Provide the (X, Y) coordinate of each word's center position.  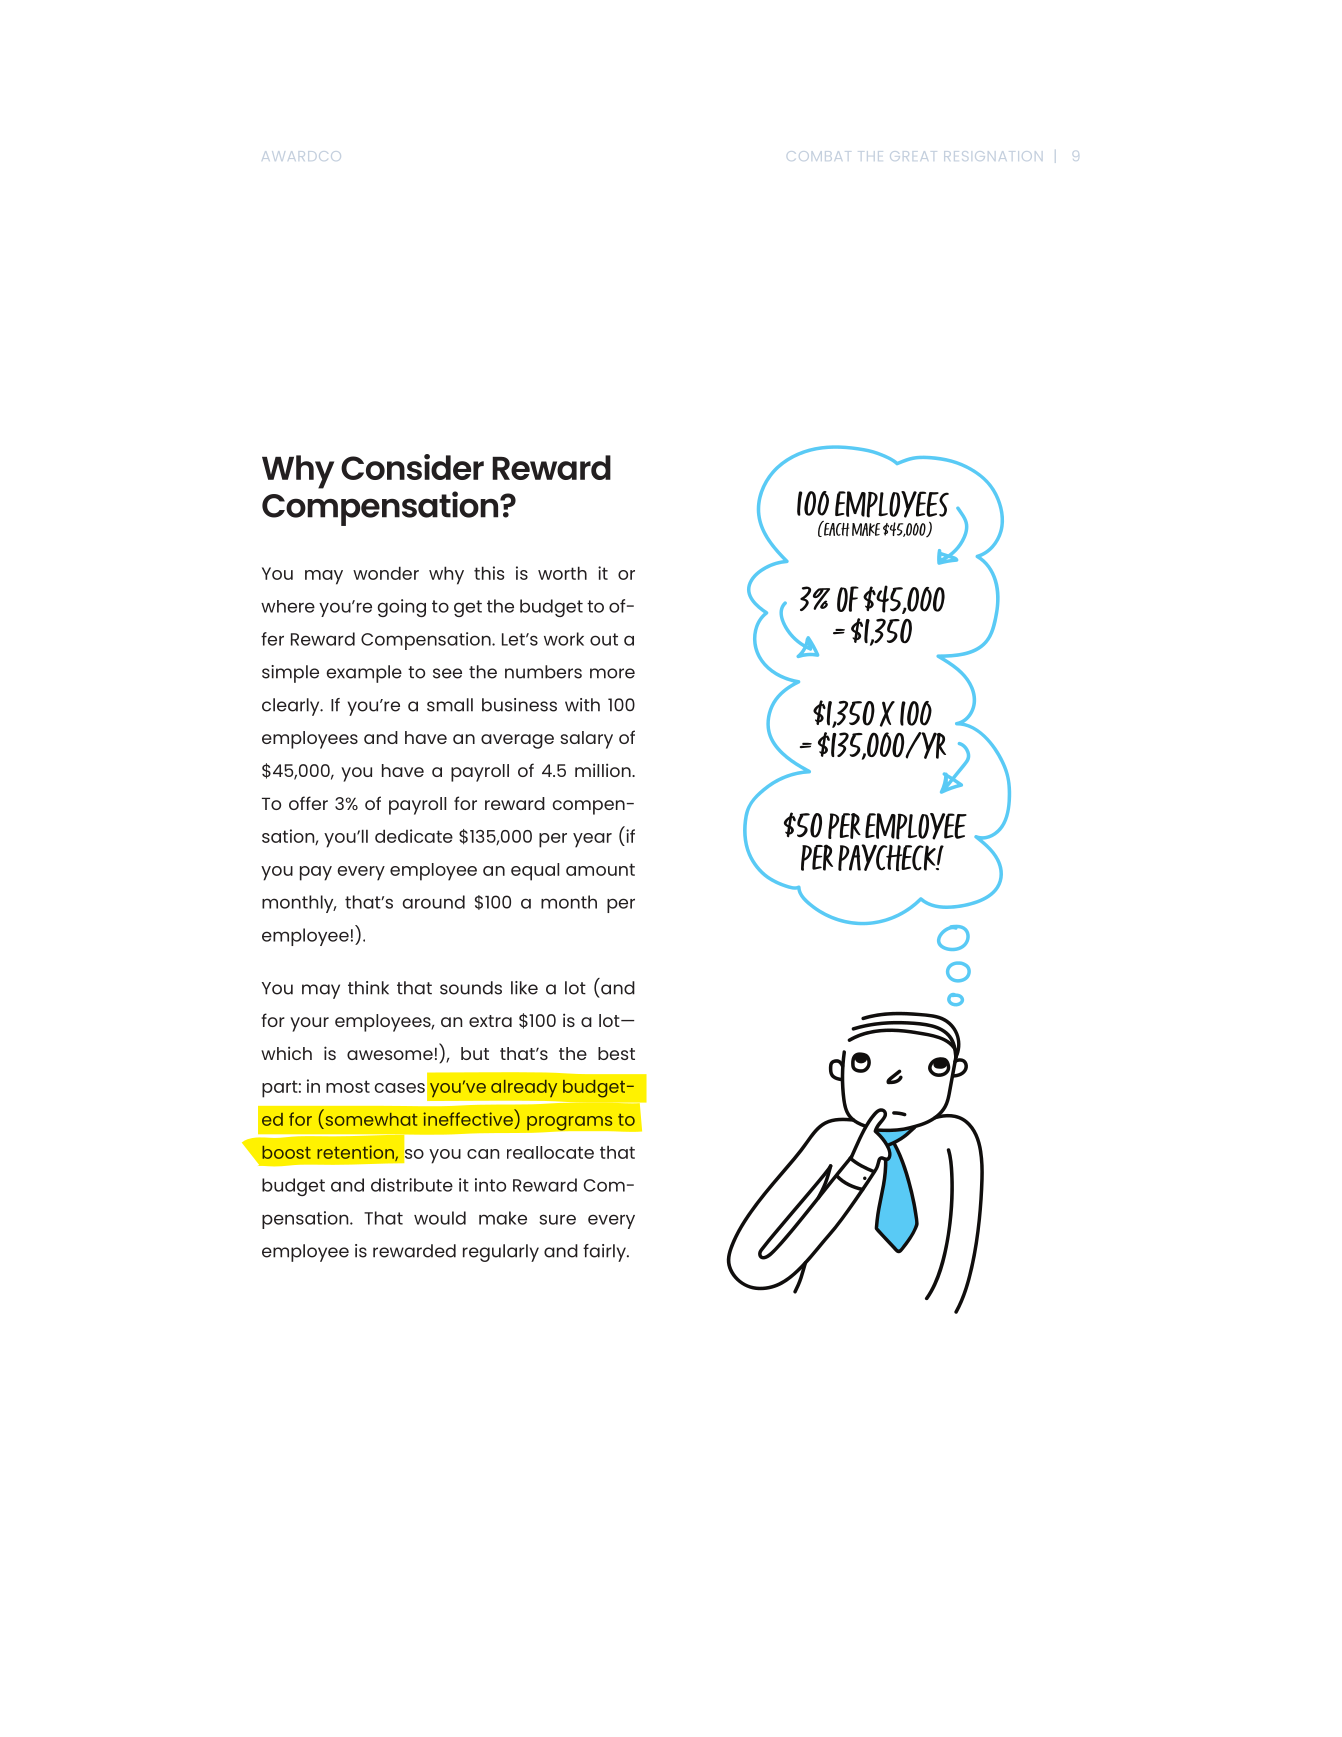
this (489, 573)
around (433, 902)
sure (557, 1219)
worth (562, 573)
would (440, 1218)
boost (286, 1152)
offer (308, 803)
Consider (412, 467)
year (592, 840)
